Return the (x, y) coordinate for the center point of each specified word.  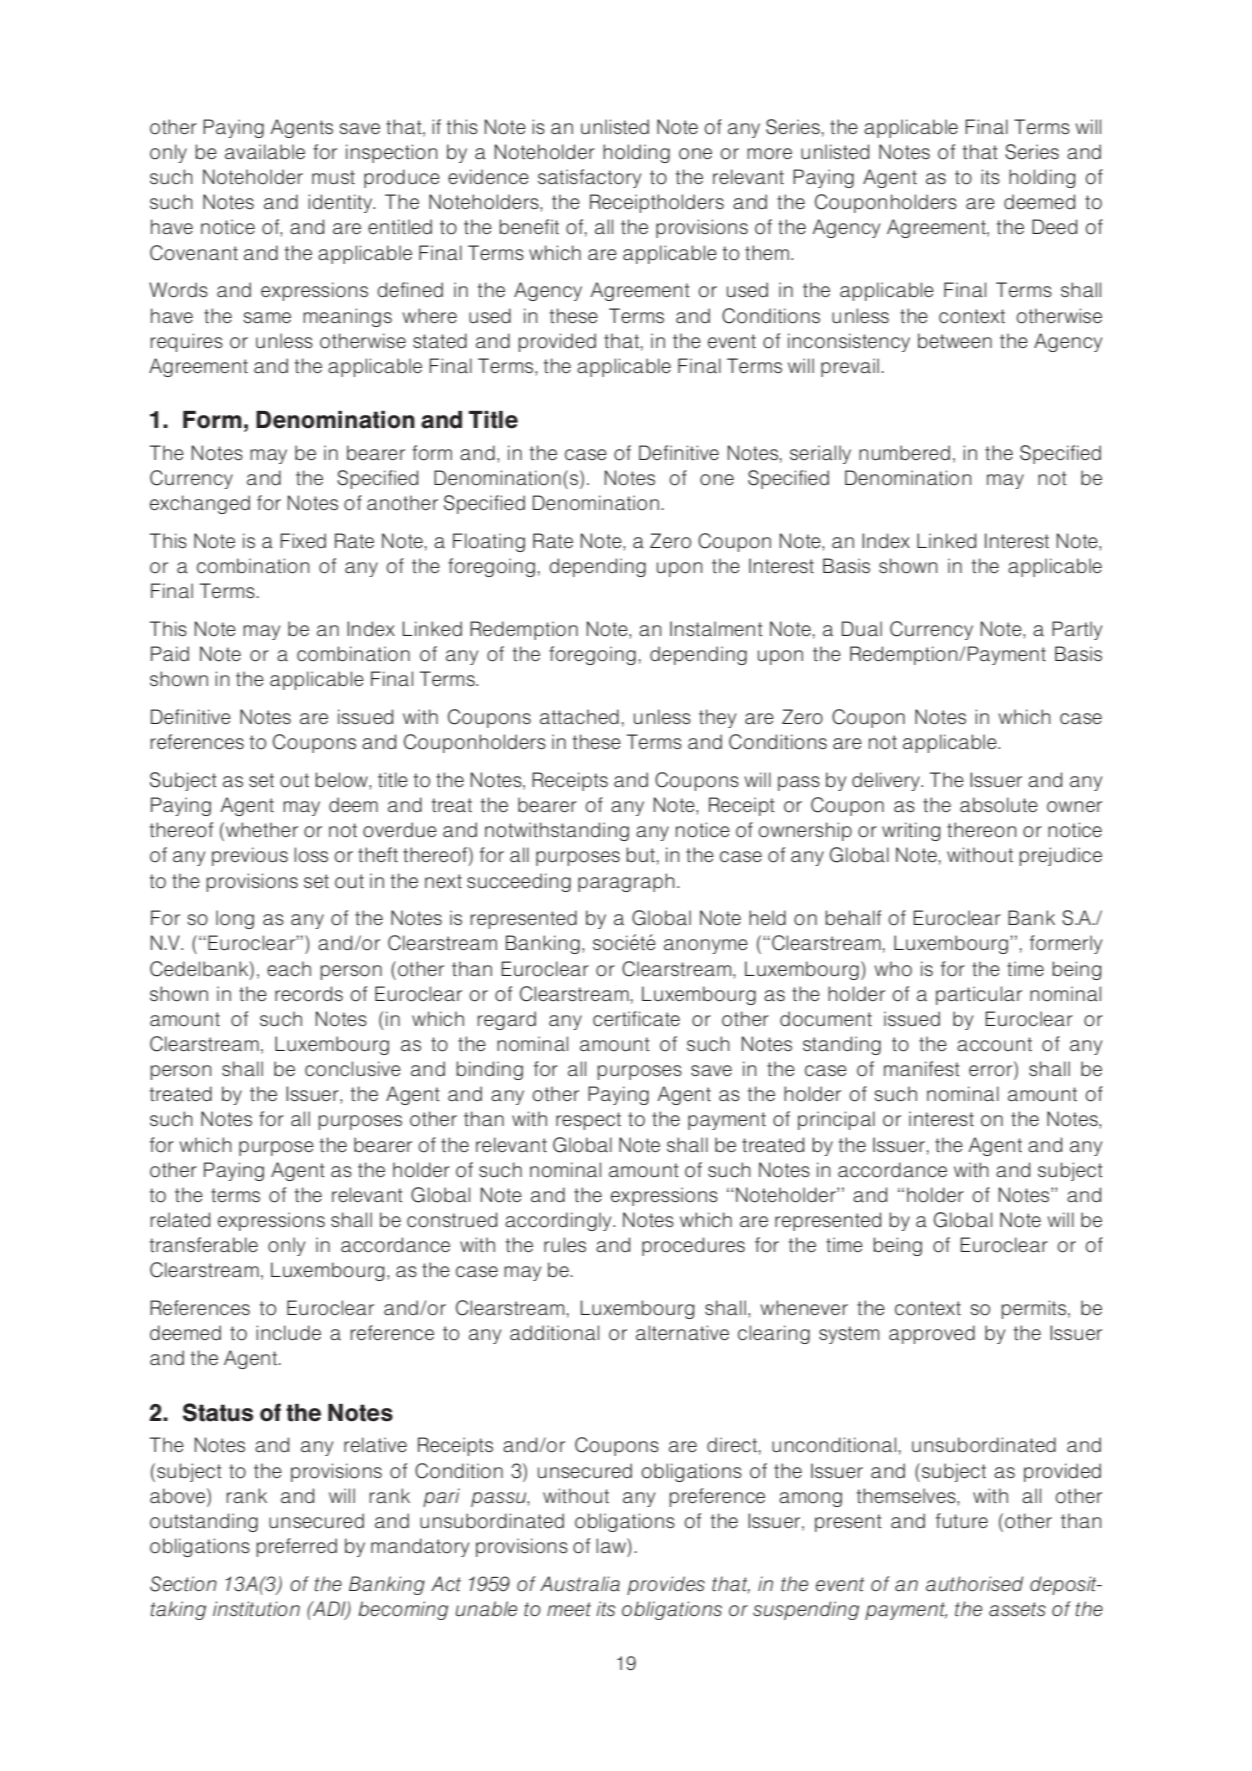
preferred (297, 1547)
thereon (981, 830)
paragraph (626, 882)
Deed (1054, 227)
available (265, 152)
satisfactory (589, 178)
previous (250, 856)
